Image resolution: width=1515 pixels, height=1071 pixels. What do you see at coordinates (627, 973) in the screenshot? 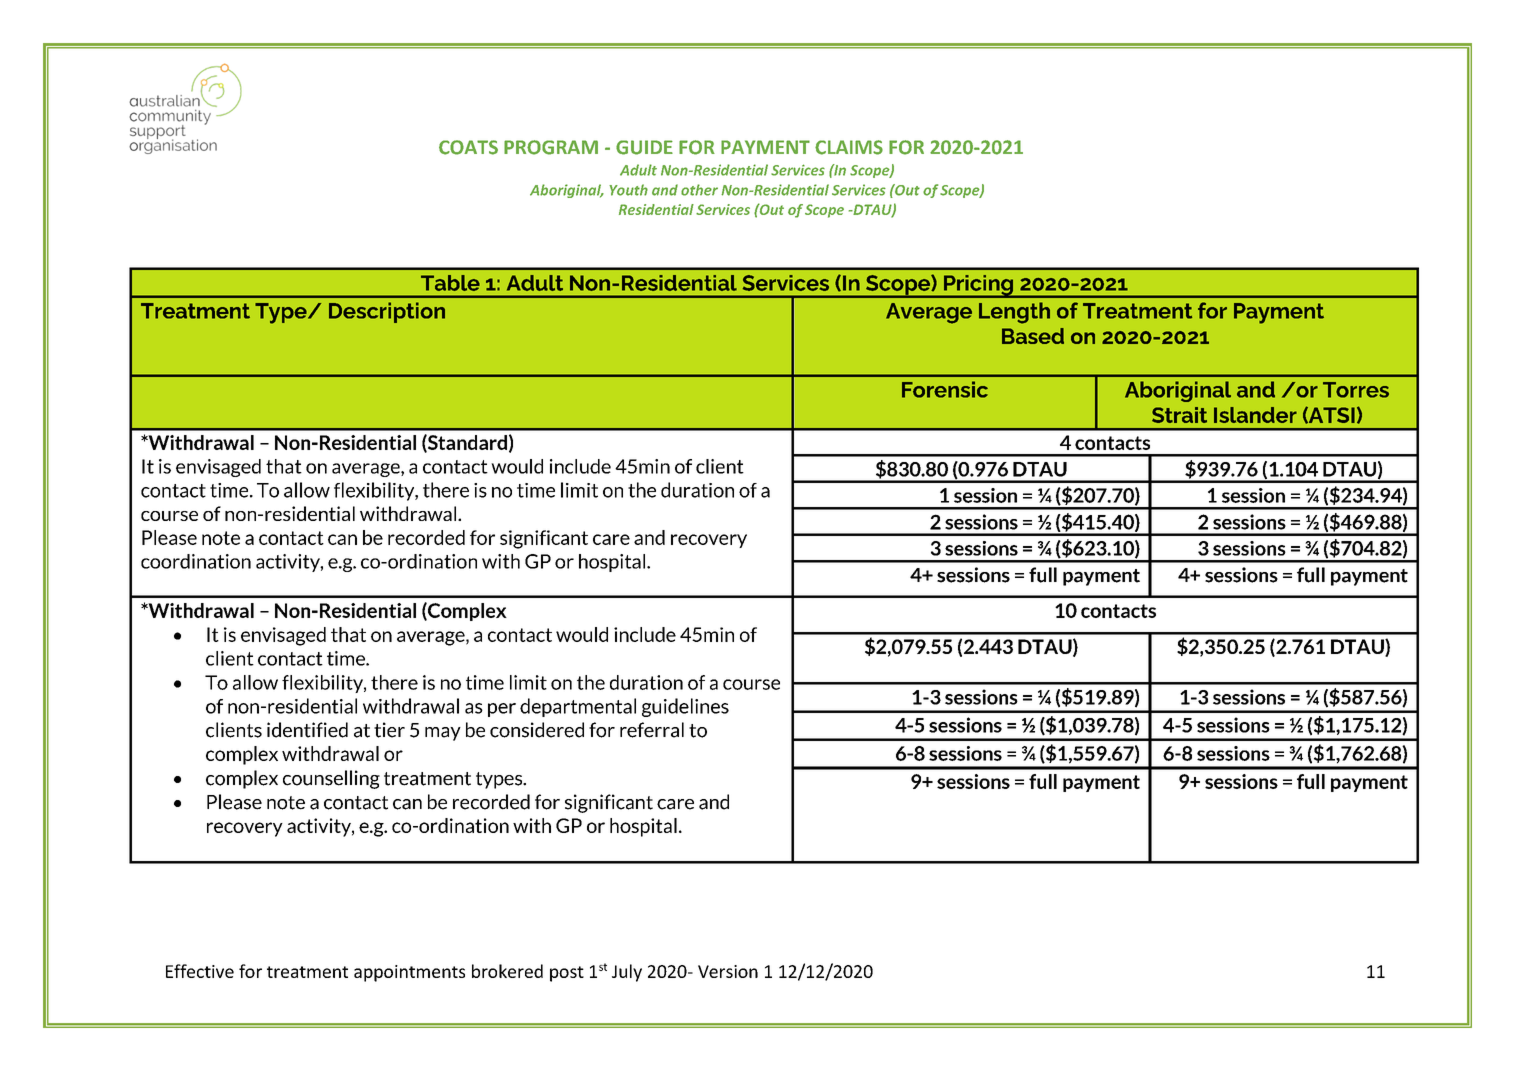
I see `July` at bounding box center [627, 973].
